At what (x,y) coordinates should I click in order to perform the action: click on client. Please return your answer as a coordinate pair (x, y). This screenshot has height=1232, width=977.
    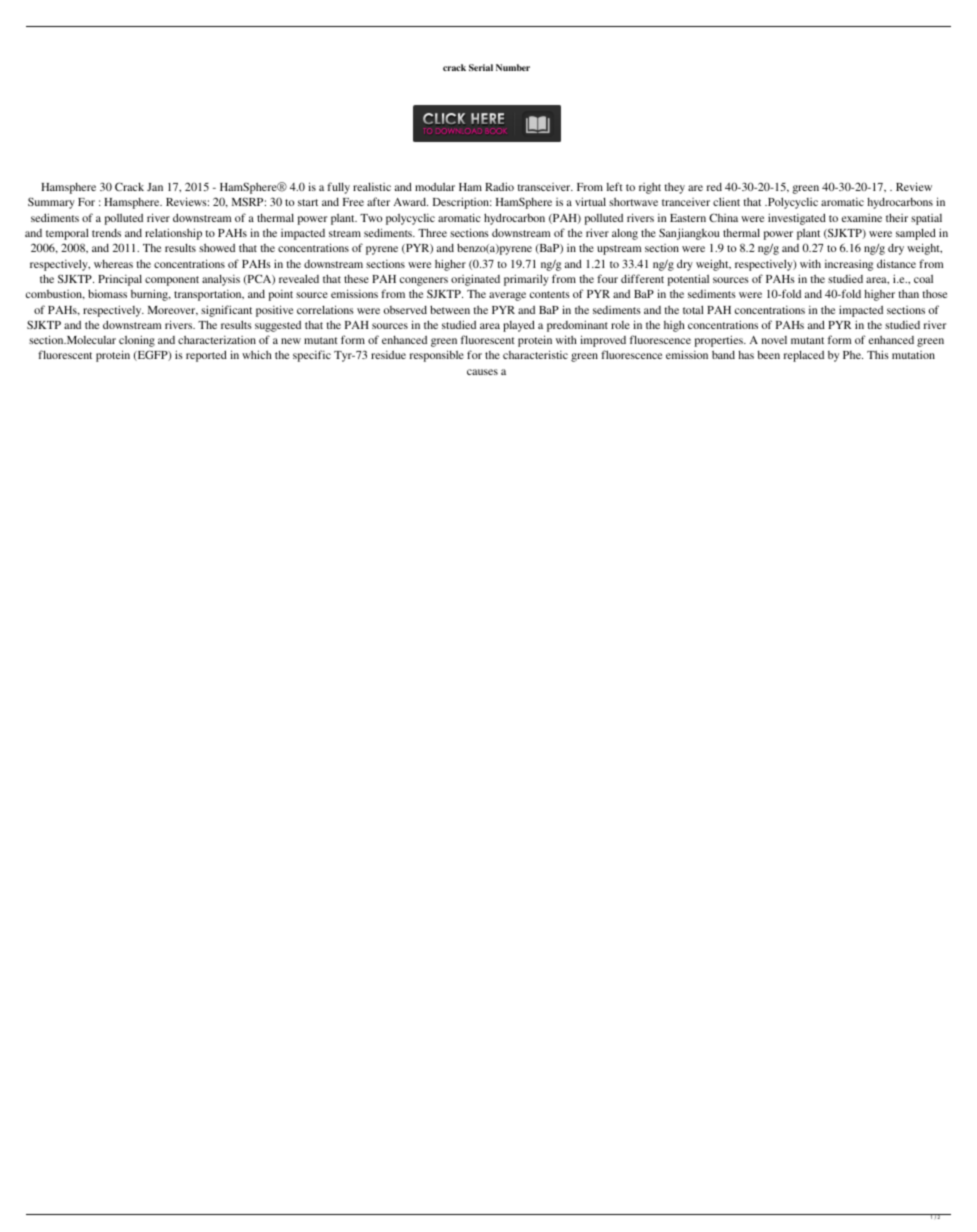
    Looking at the image, I should click on (726, 201).
